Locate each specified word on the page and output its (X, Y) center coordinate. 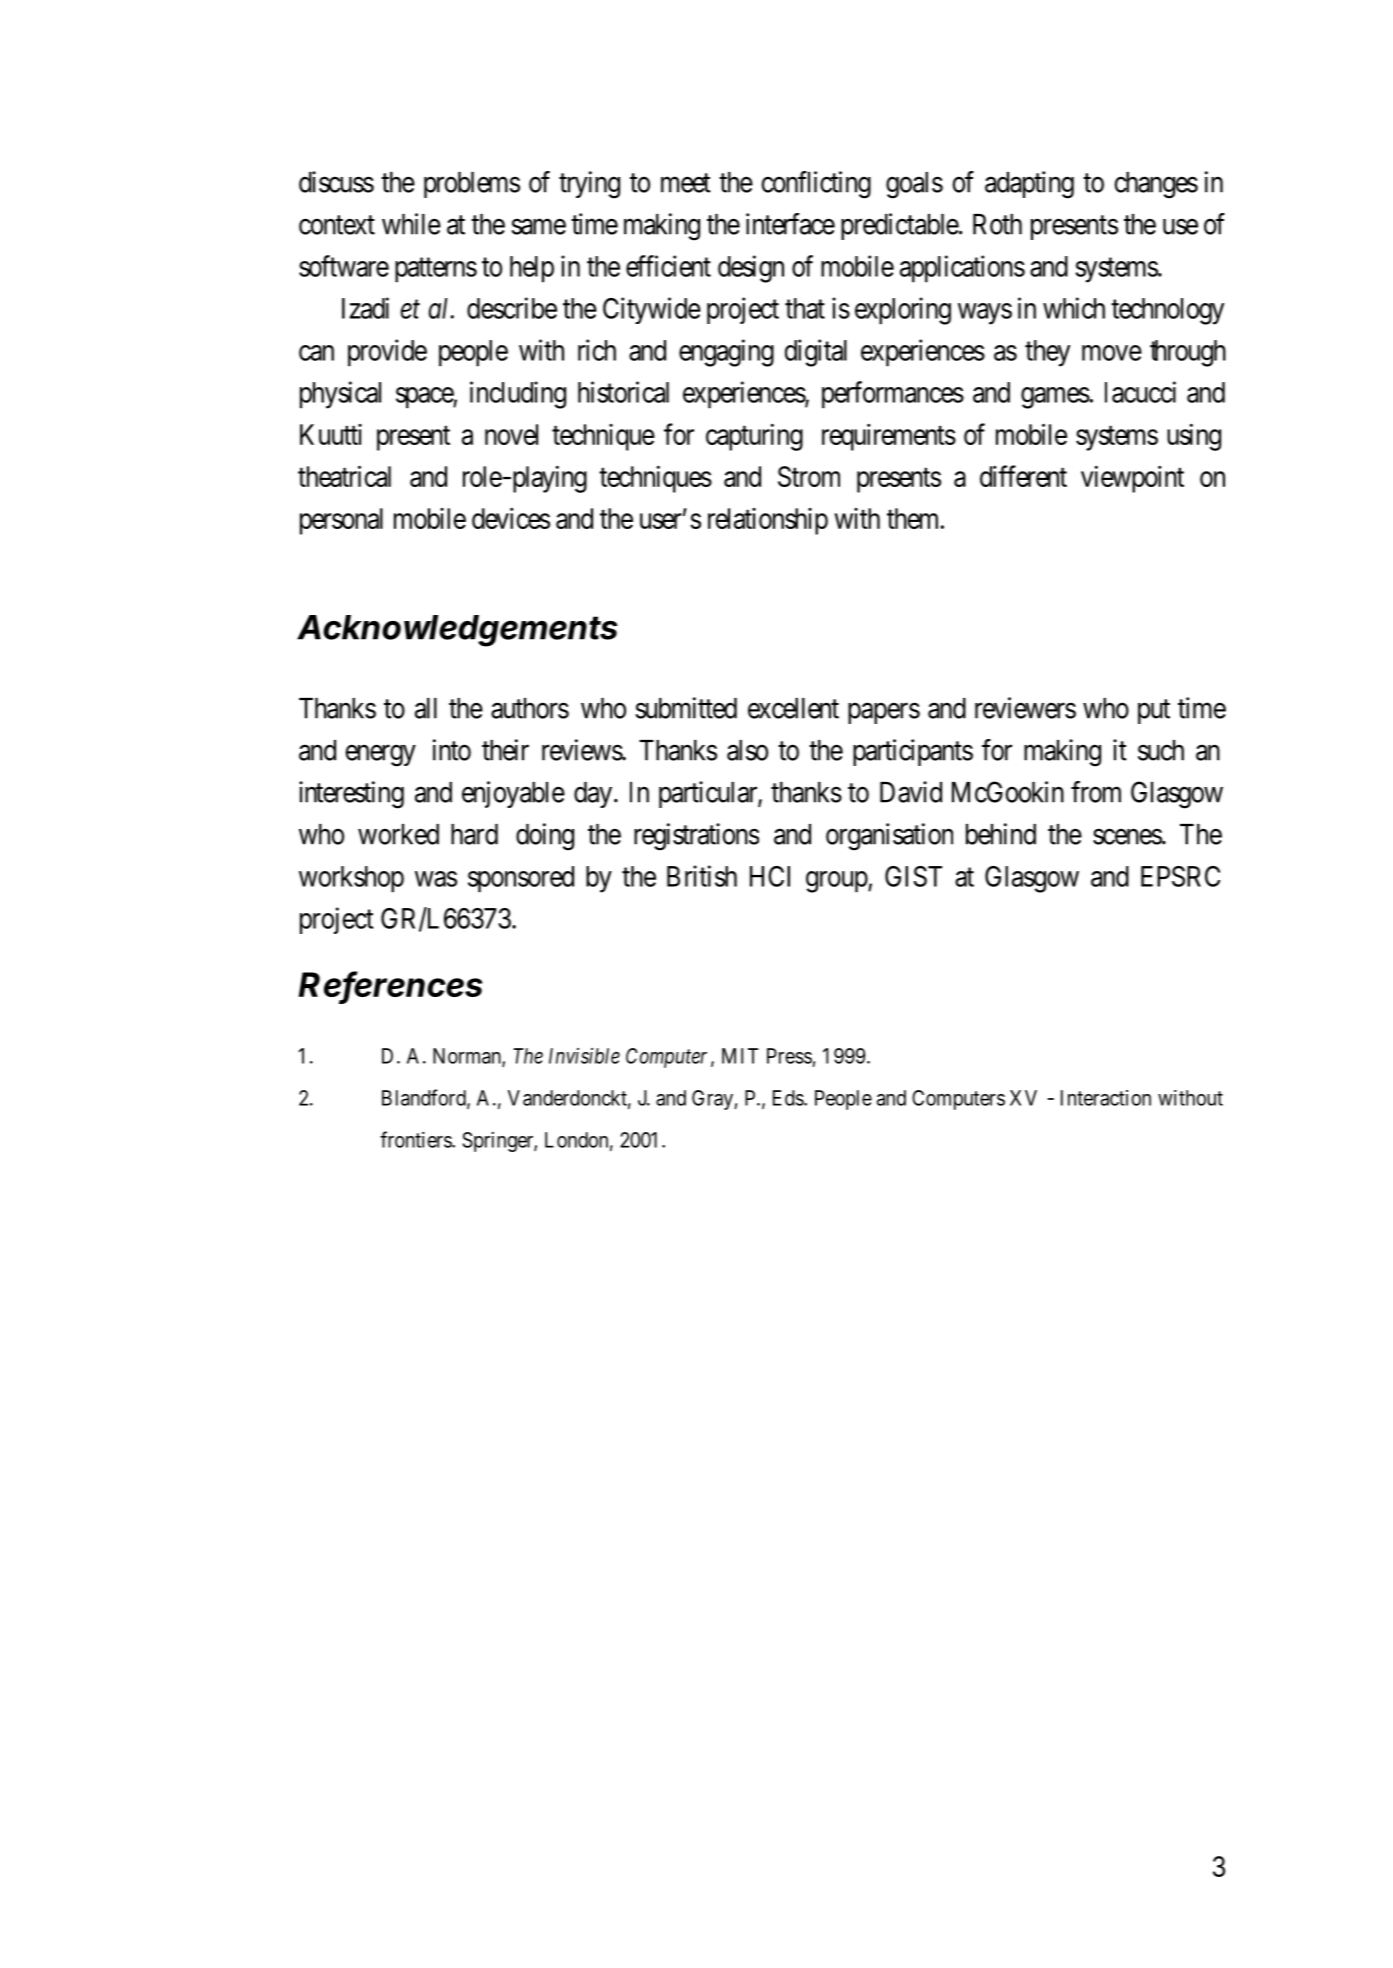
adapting (1029, 185)
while (411, 224)
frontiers (416, 1139)
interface (790, 224)
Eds (789, 1098)
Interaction (1106, 1098)
